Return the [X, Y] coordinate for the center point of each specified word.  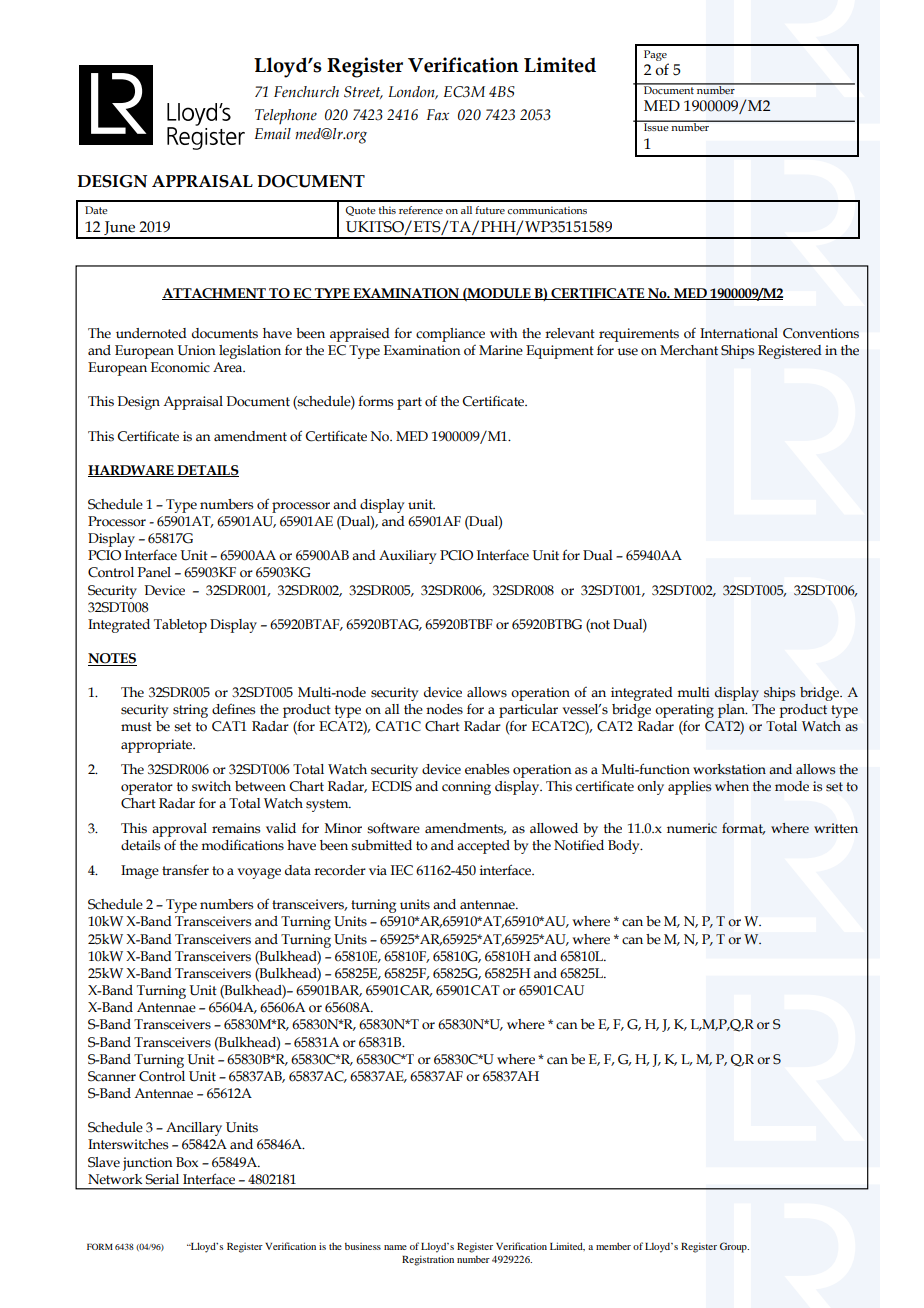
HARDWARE [132, 471]
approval [179, 830]
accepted [483, 847]
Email [273, 133]
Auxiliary [407, 557]
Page [655, 55]
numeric [692, 828]
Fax [437, 114]
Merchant [689, 350]
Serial [162, 1179]
